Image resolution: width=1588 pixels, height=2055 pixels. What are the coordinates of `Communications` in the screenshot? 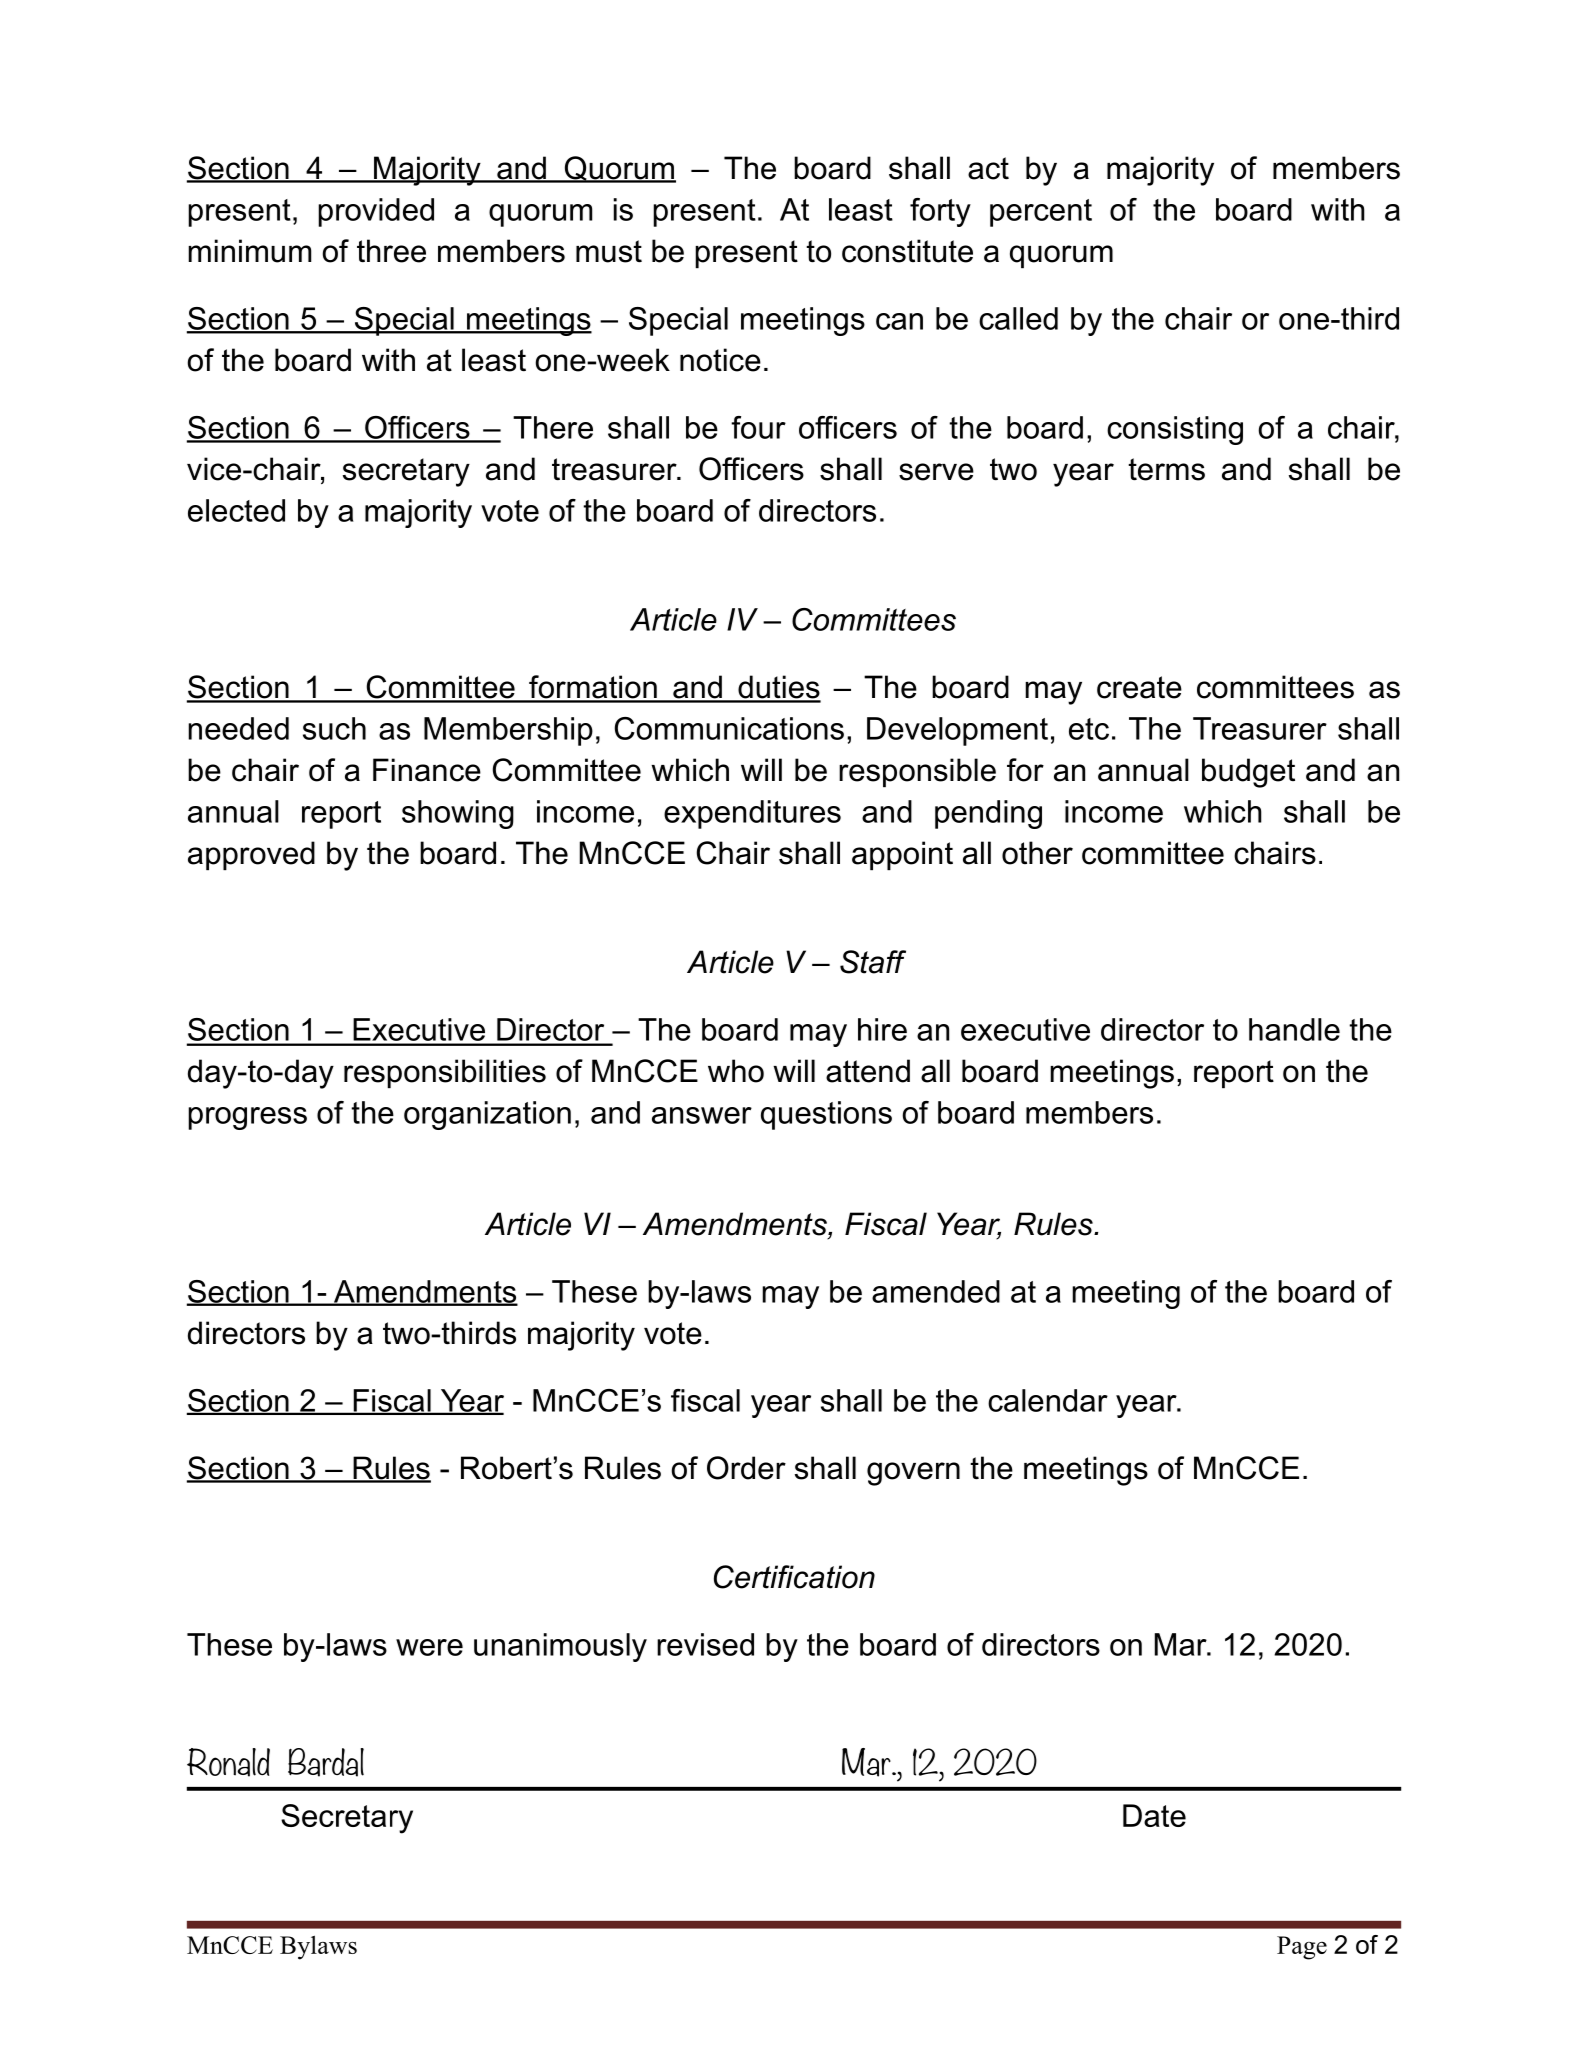 It's located at (729, 728).
